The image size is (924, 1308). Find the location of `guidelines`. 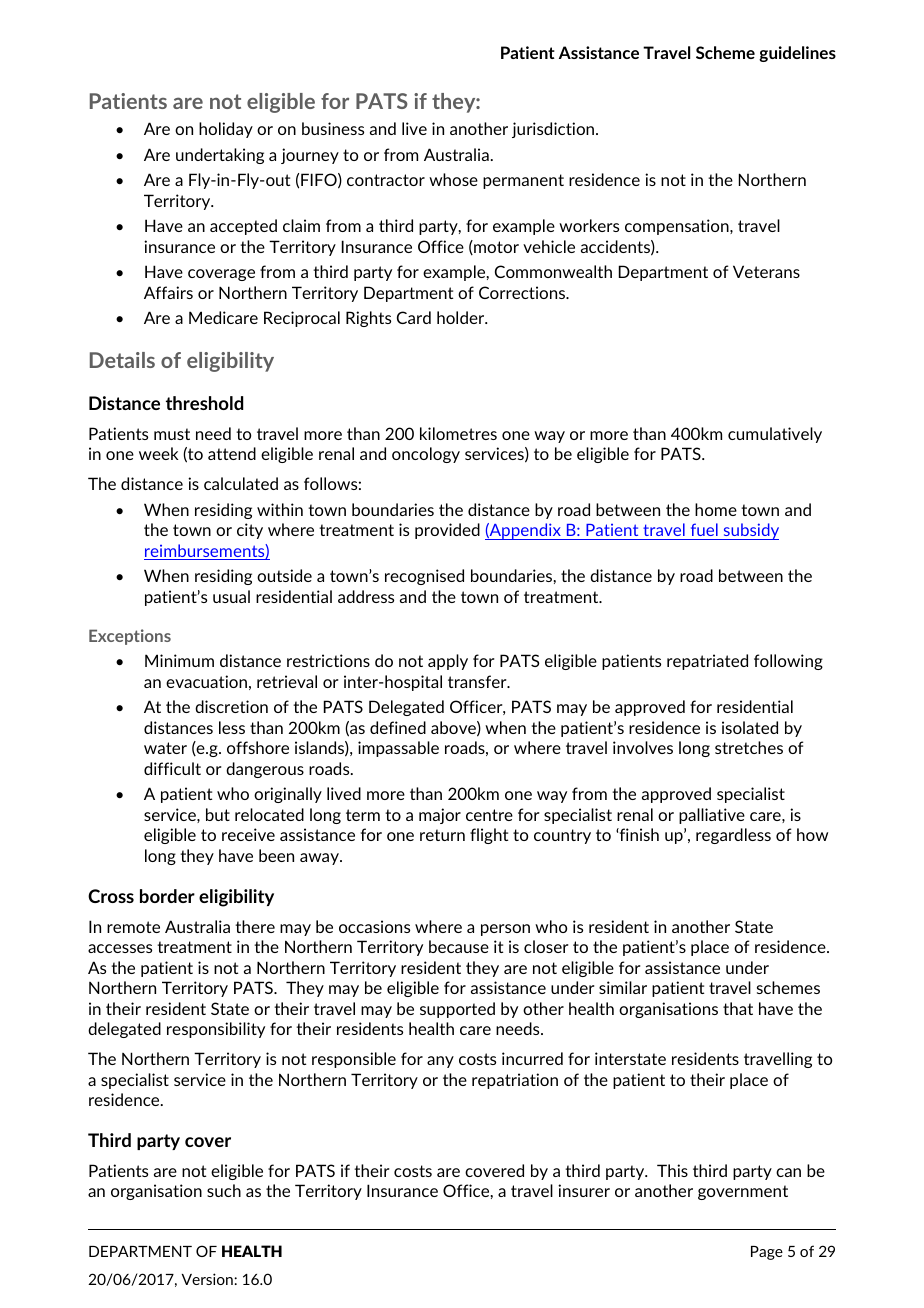

guidelines is located at coordinates (797, 54).
